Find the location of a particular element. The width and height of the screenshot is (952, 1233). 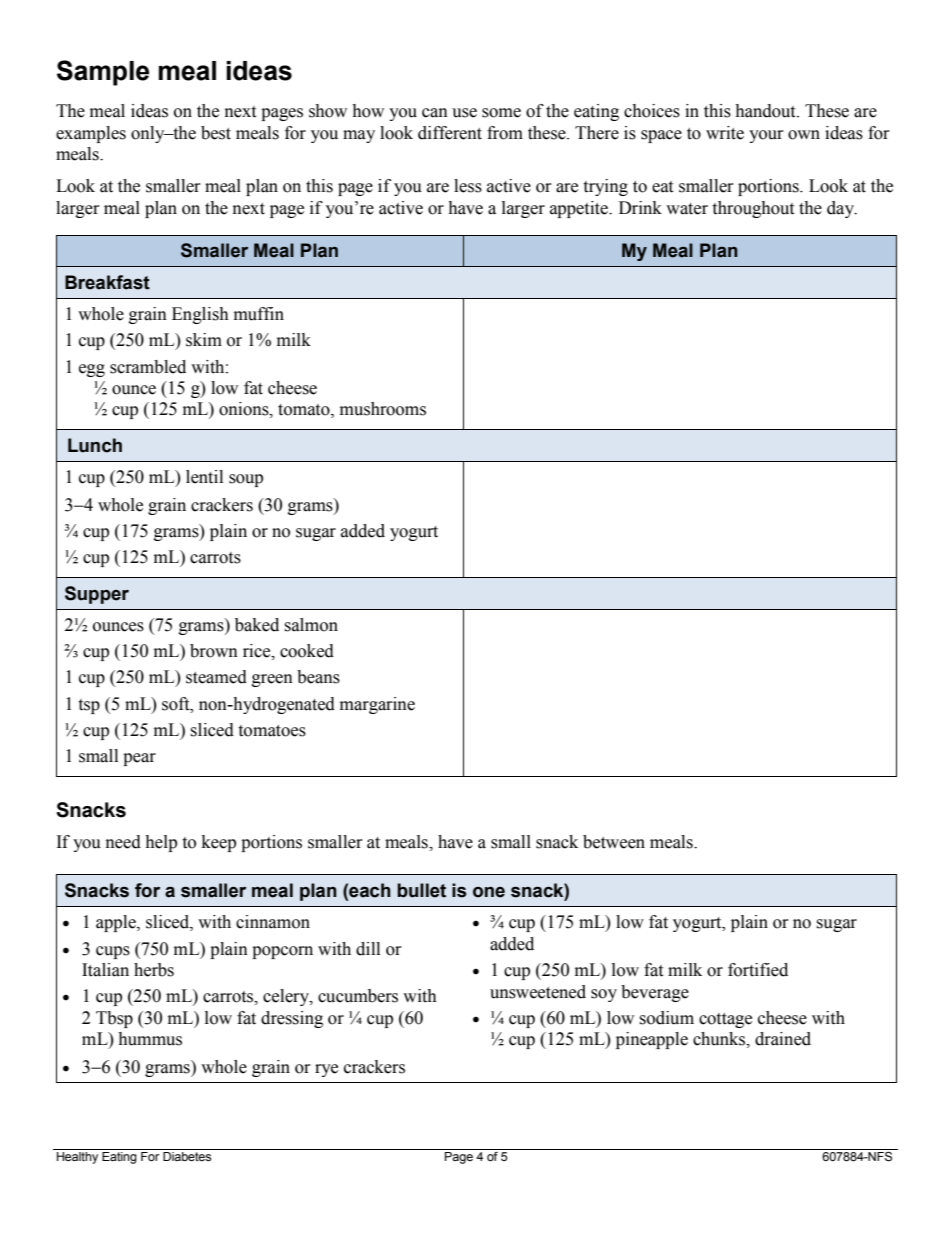

handout is located at coordinates (766, 111).
